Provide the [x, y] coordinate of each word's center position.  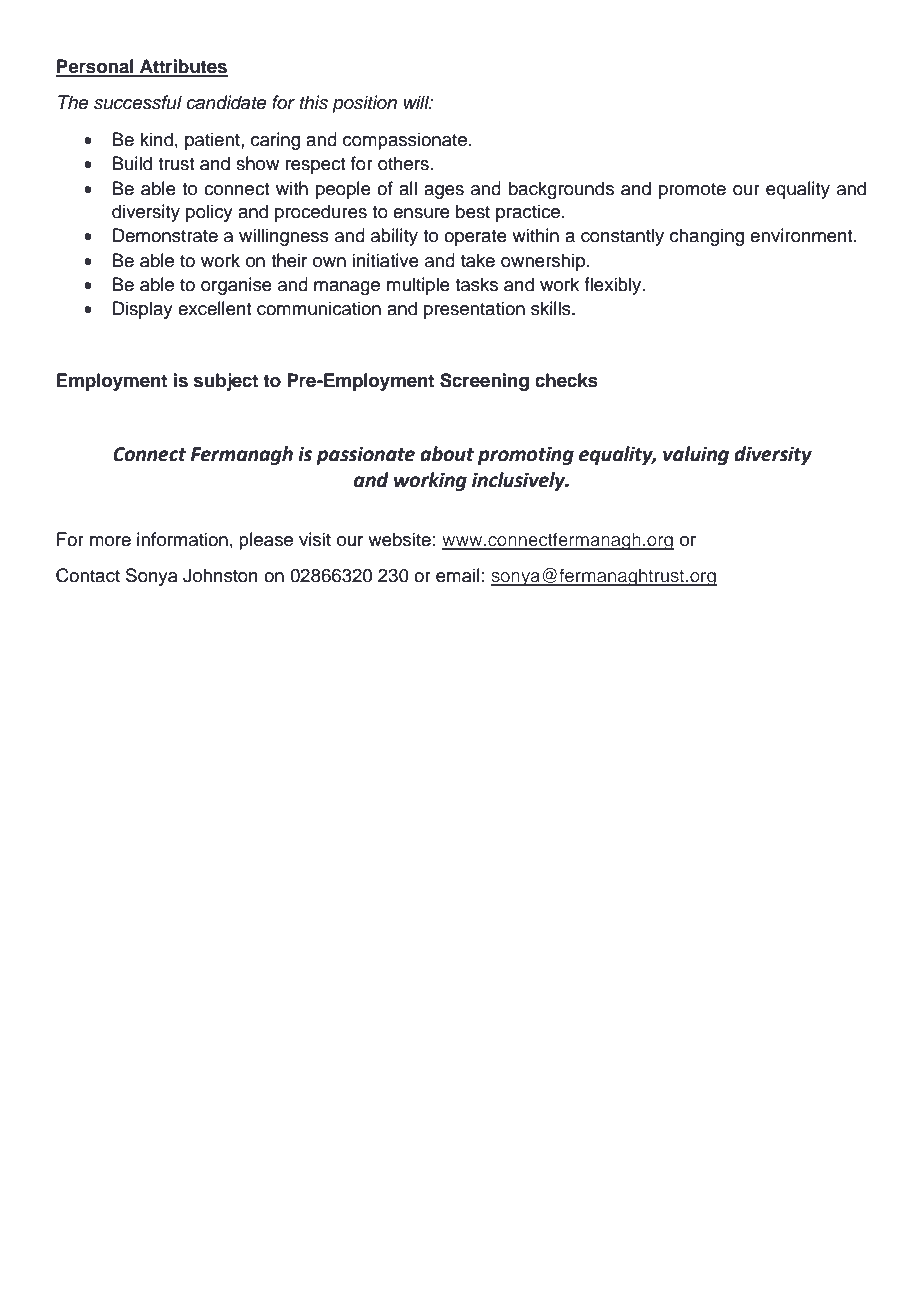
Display [143, 310]
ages [444, 192]
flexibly [614, 286]
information [182, 539]
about [447, 454]
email [458, 575]
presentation [474, 310]
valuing [696, 455]
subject [226, 382]
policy [209, 213]
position [364, 104]
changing [707, 237]
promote [692, 191]
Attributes [183, 67]
